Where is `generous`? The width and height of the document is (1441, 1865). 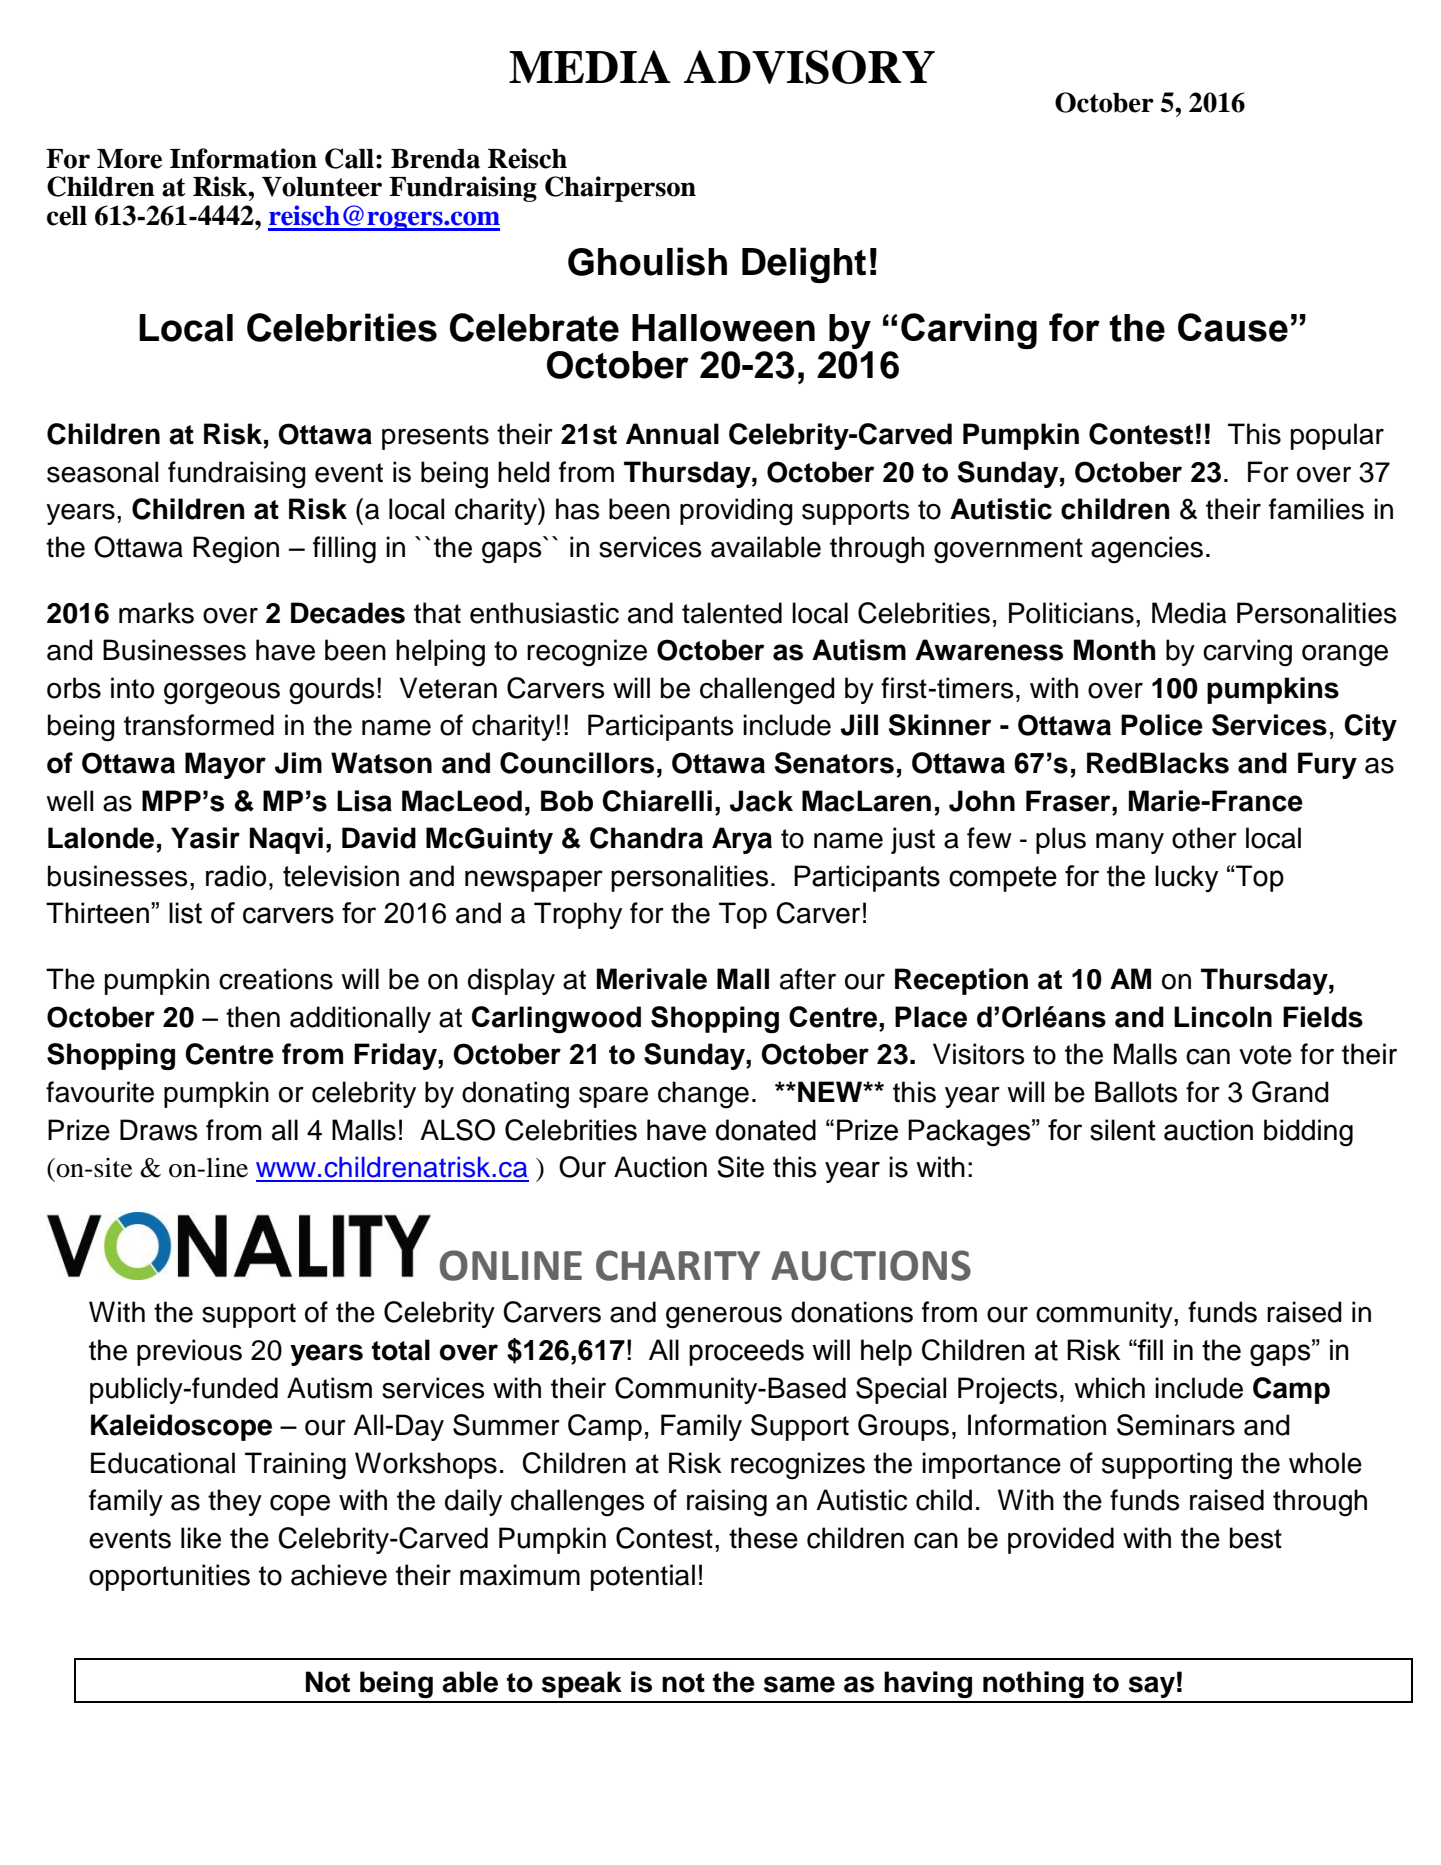 generous is located at coordinates (724, 1317).
